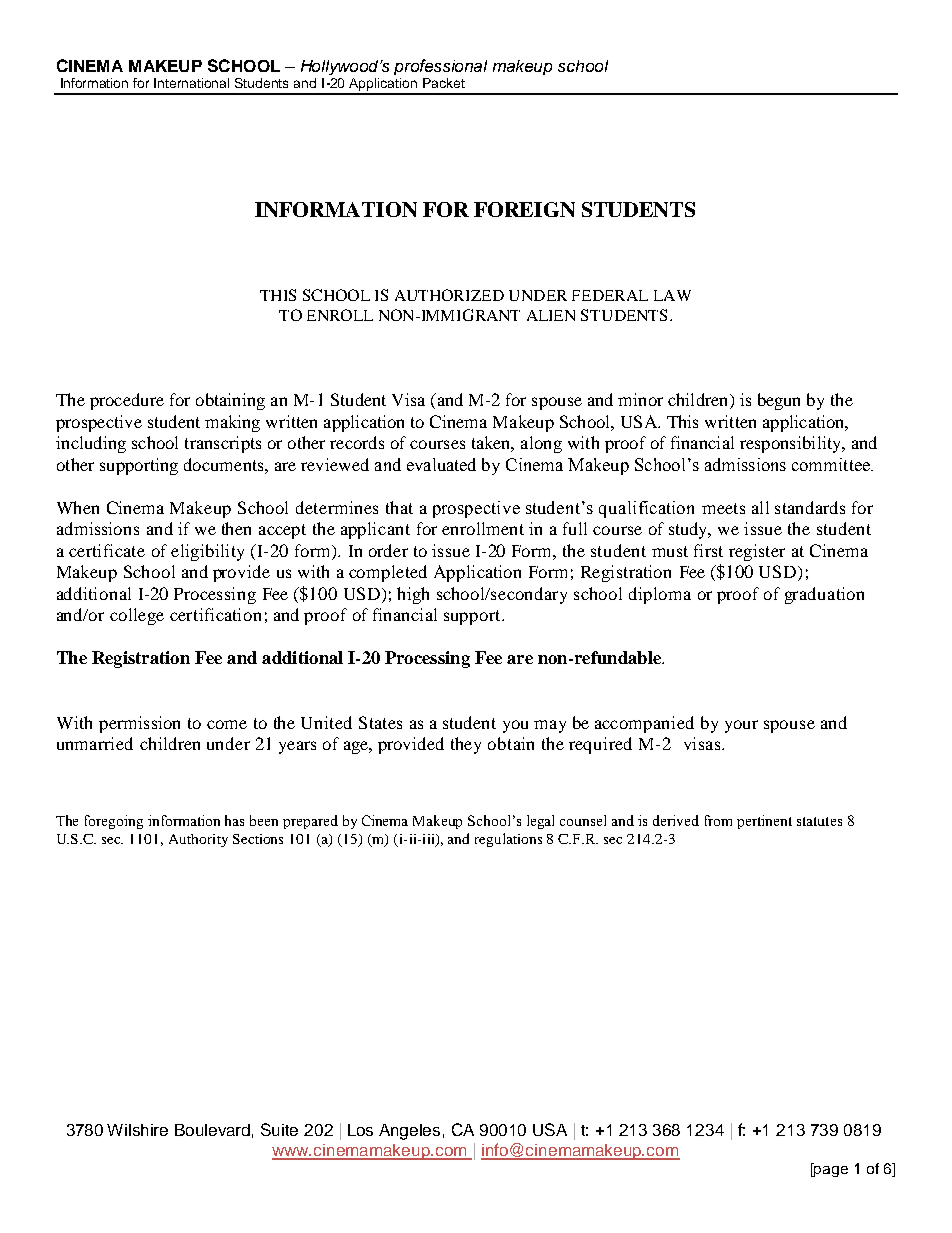 This screenshot has width=952, height=1233. What do you see at coordinates (508, 840) in the screenshot?
I see `regulations` at bounding box center [508, 840].
